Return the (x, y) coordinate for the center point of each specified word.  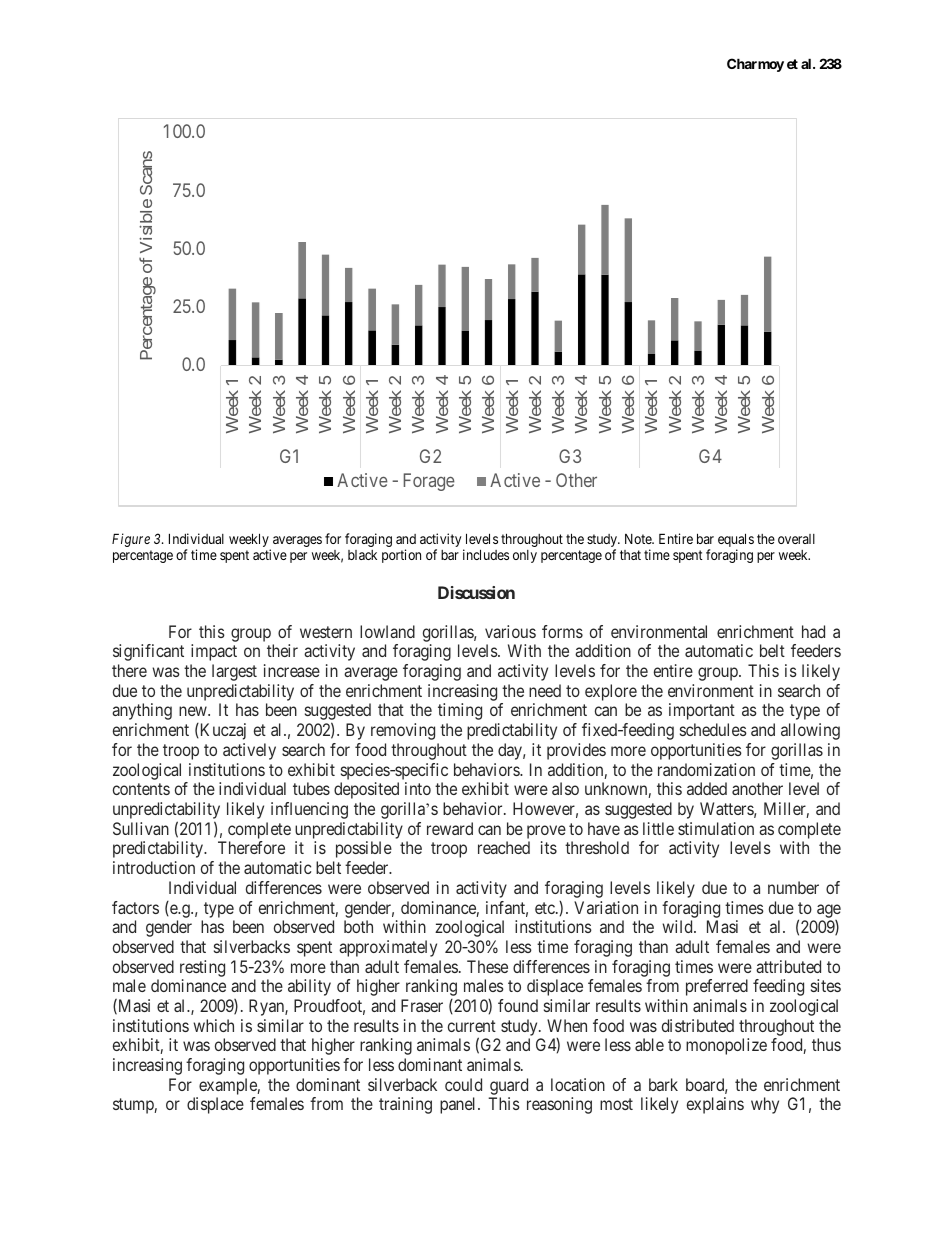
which (213, 1025)
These (487, 966)
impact (214, 652)
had (813, 631)
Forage (429, 482)
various (510, 631)
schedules (713, 729)
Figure (131, 540)
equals (736, 541)
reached (504, 847)
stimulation (716, 828)
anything (142, 711)
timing (460, 711)
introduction (154, 867)
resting (202, 968)
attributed (788, 966)
